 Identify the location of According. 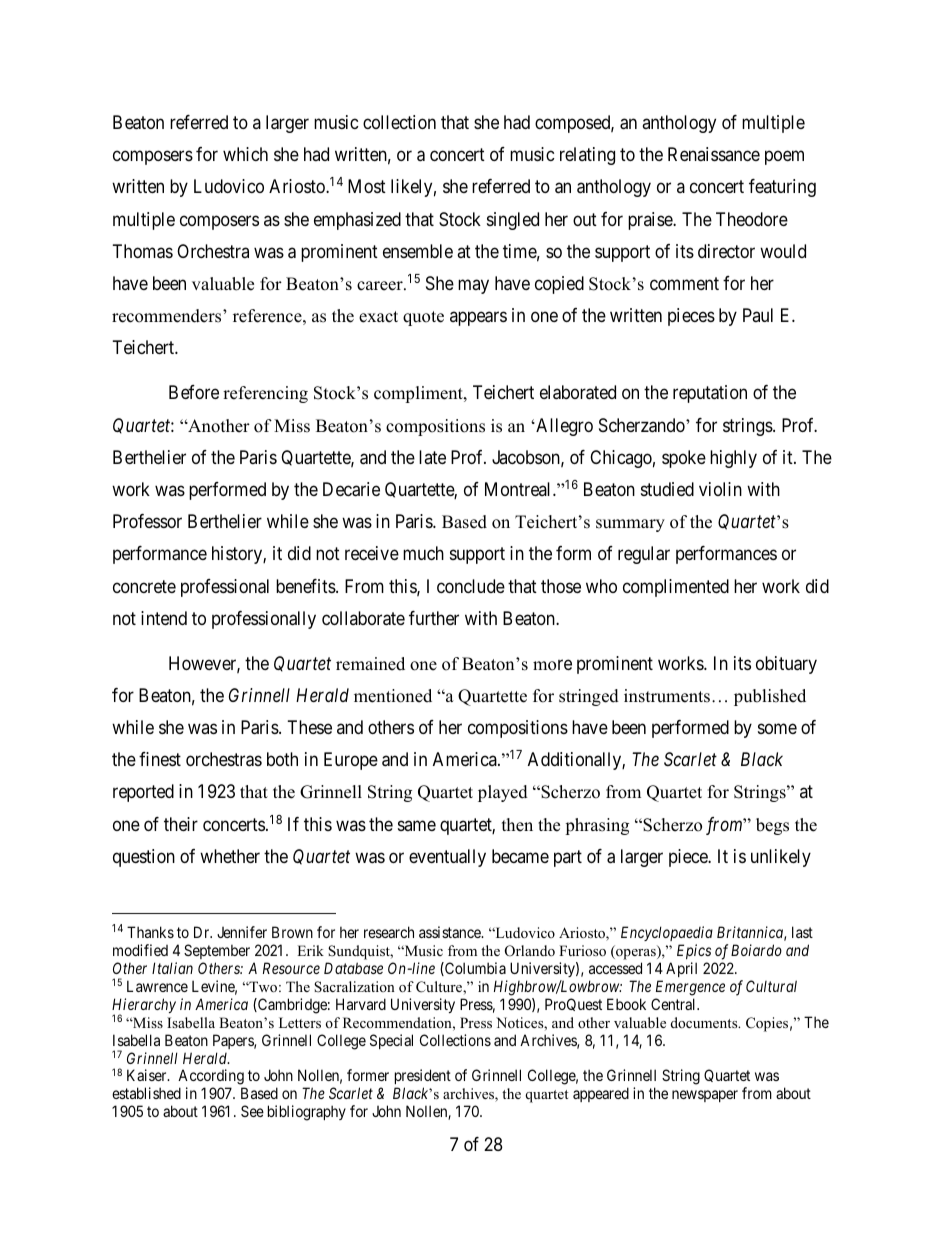
(211, 1078).
